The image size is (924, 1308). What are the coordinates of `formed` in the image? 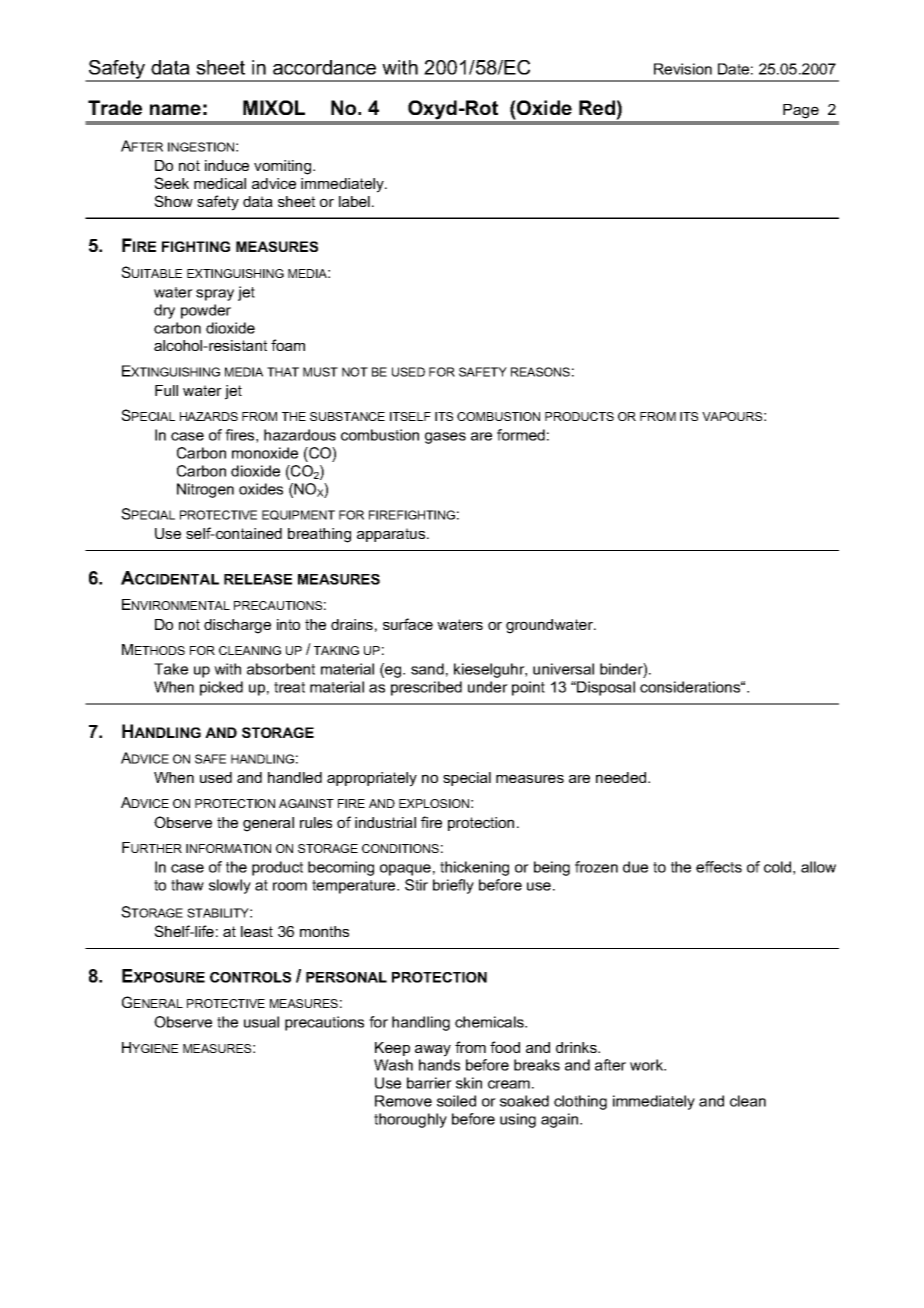 It's located at (521, 435).
